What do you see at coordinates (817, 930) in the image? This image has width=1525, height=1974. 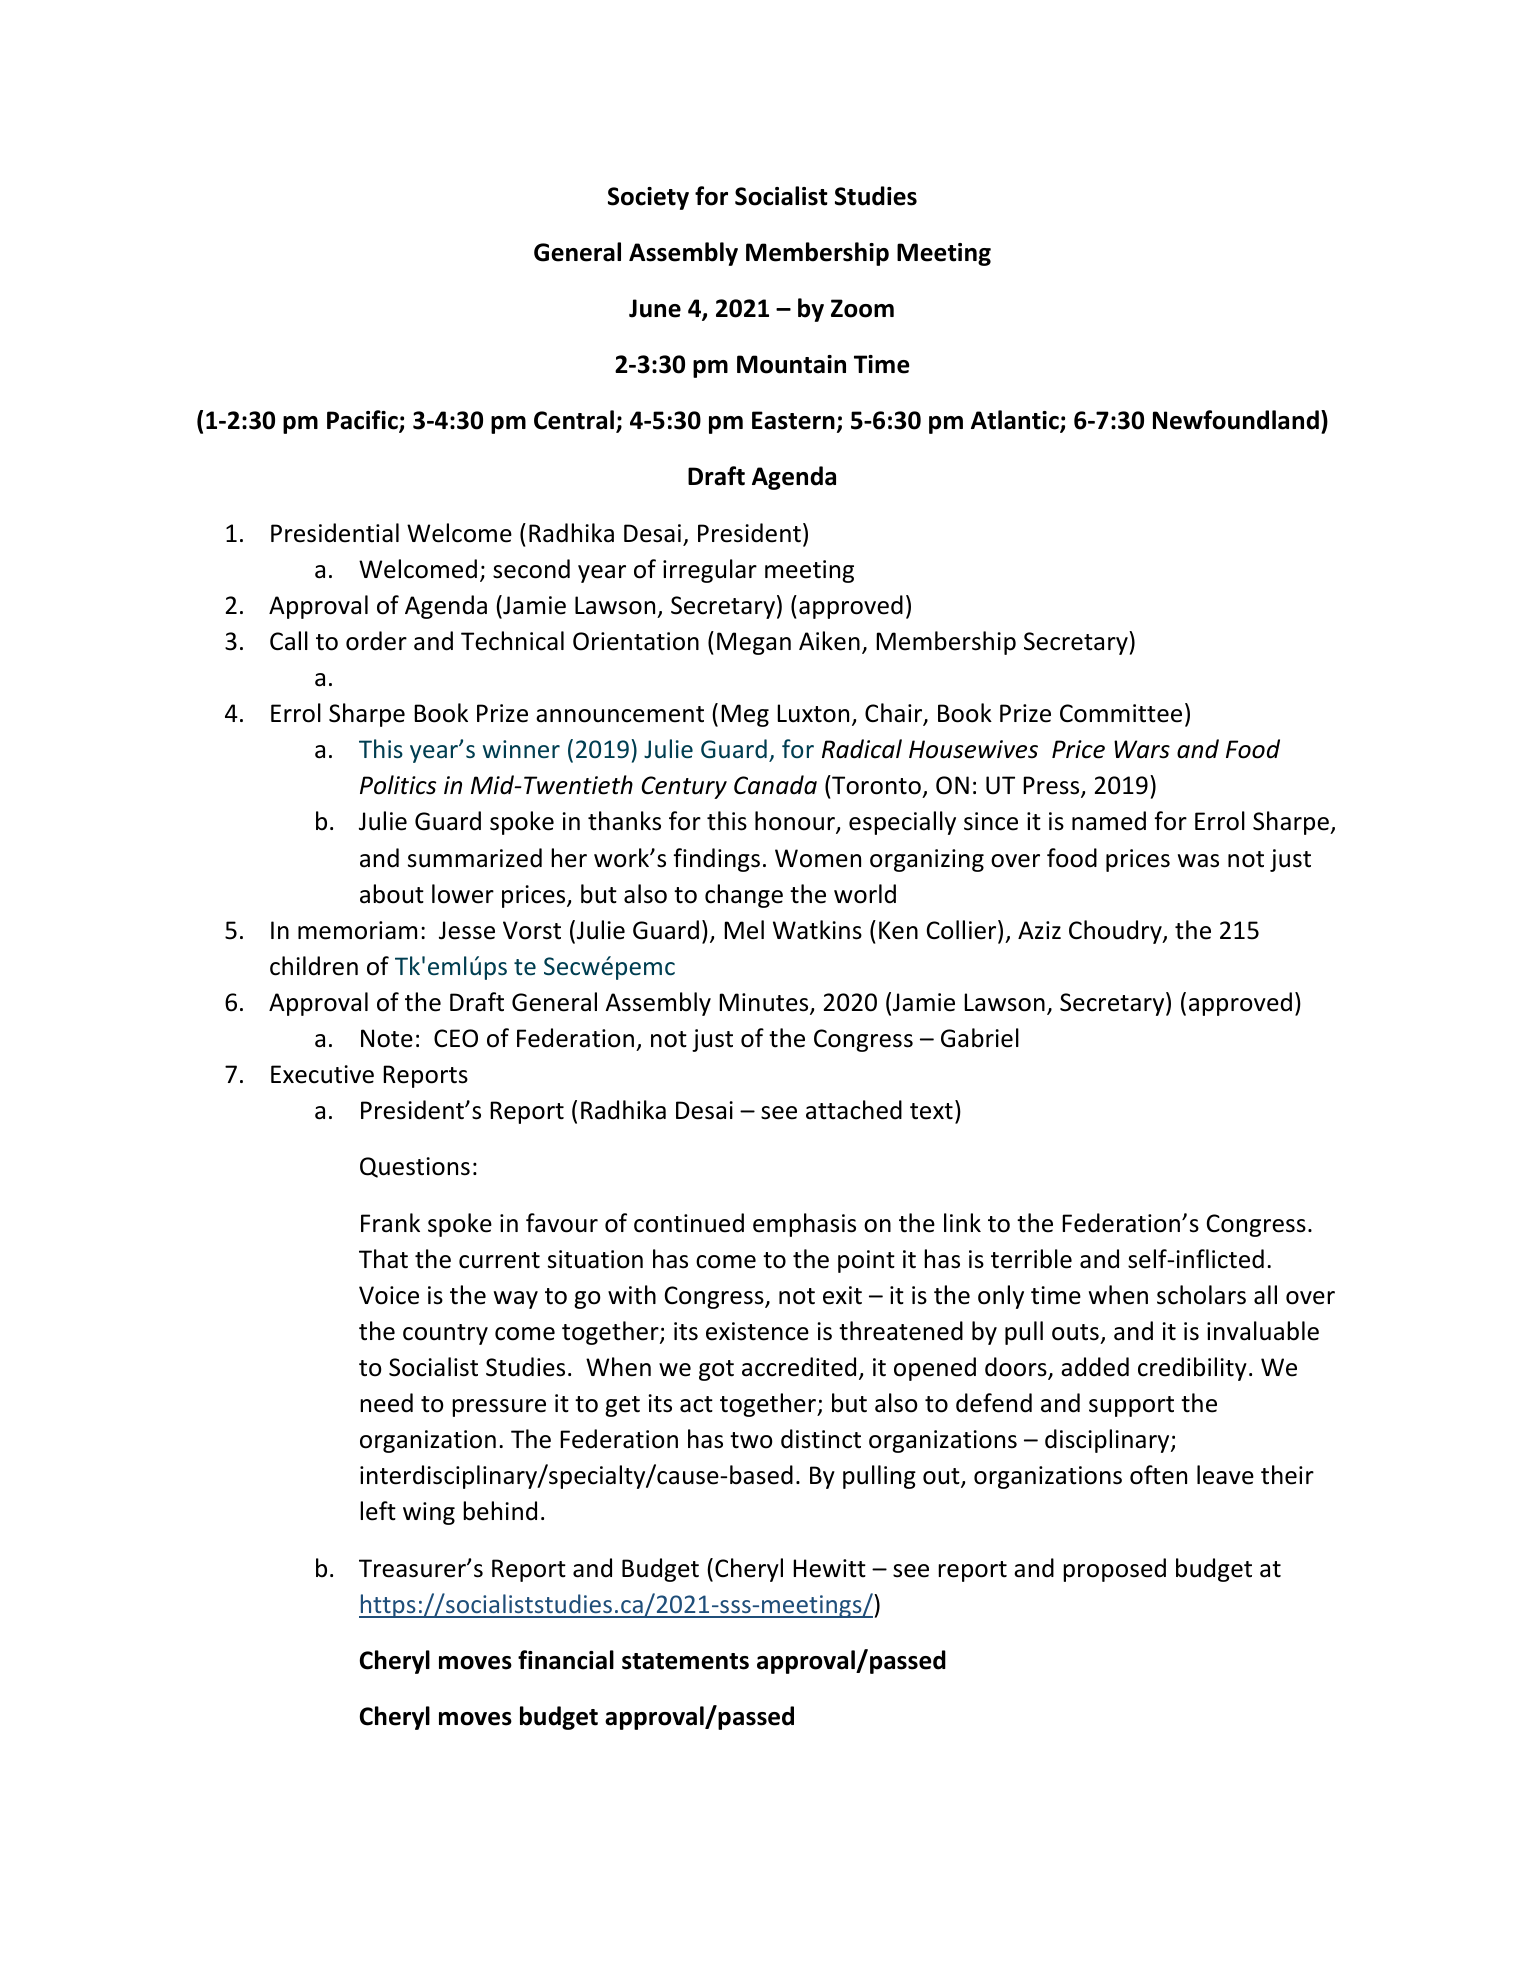 I see `Watkins` at bounding box center [817, 930].
